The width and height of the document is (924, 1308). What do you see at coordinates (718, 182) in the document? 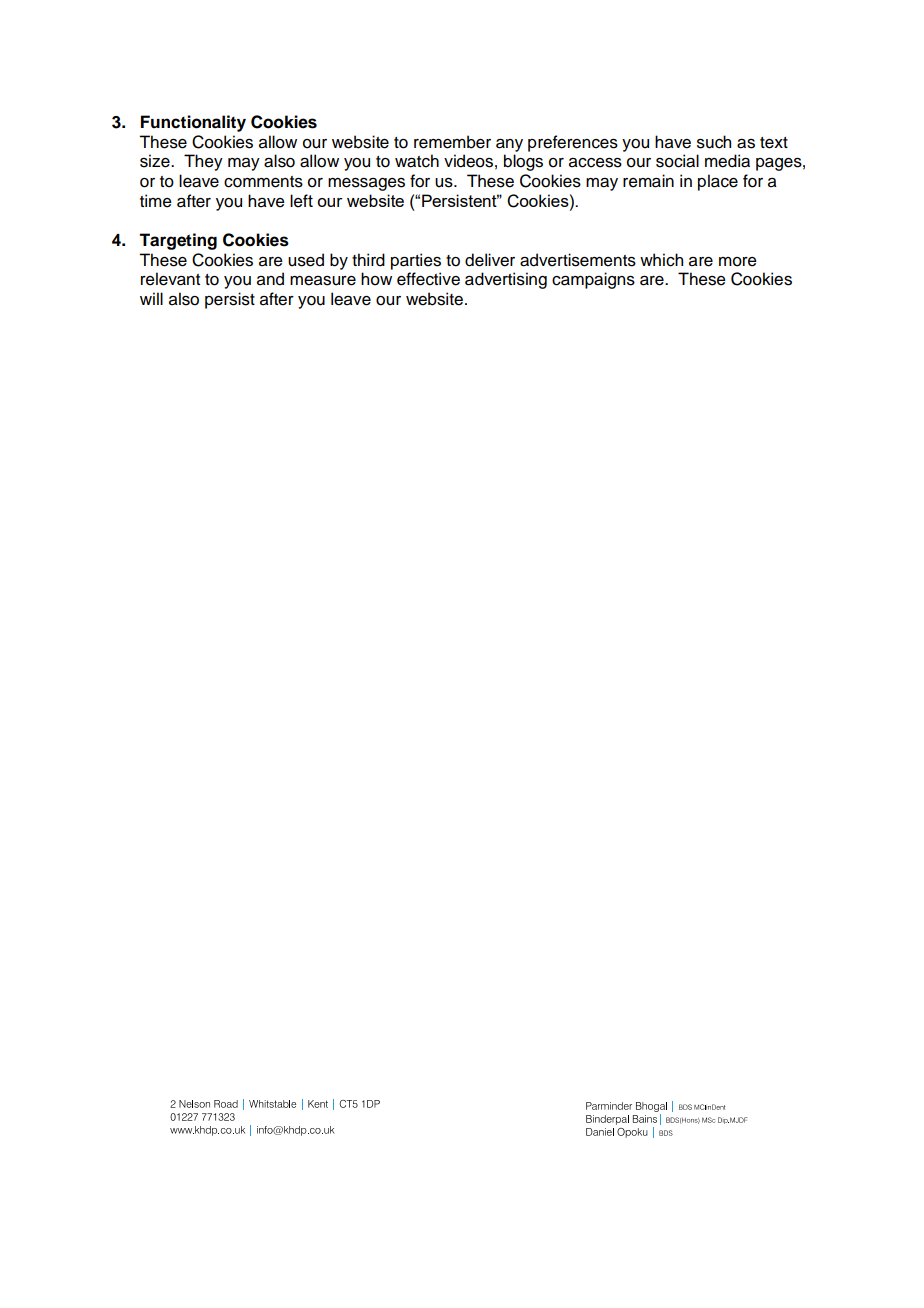
I see `place` at bounding box center [718, 182].
